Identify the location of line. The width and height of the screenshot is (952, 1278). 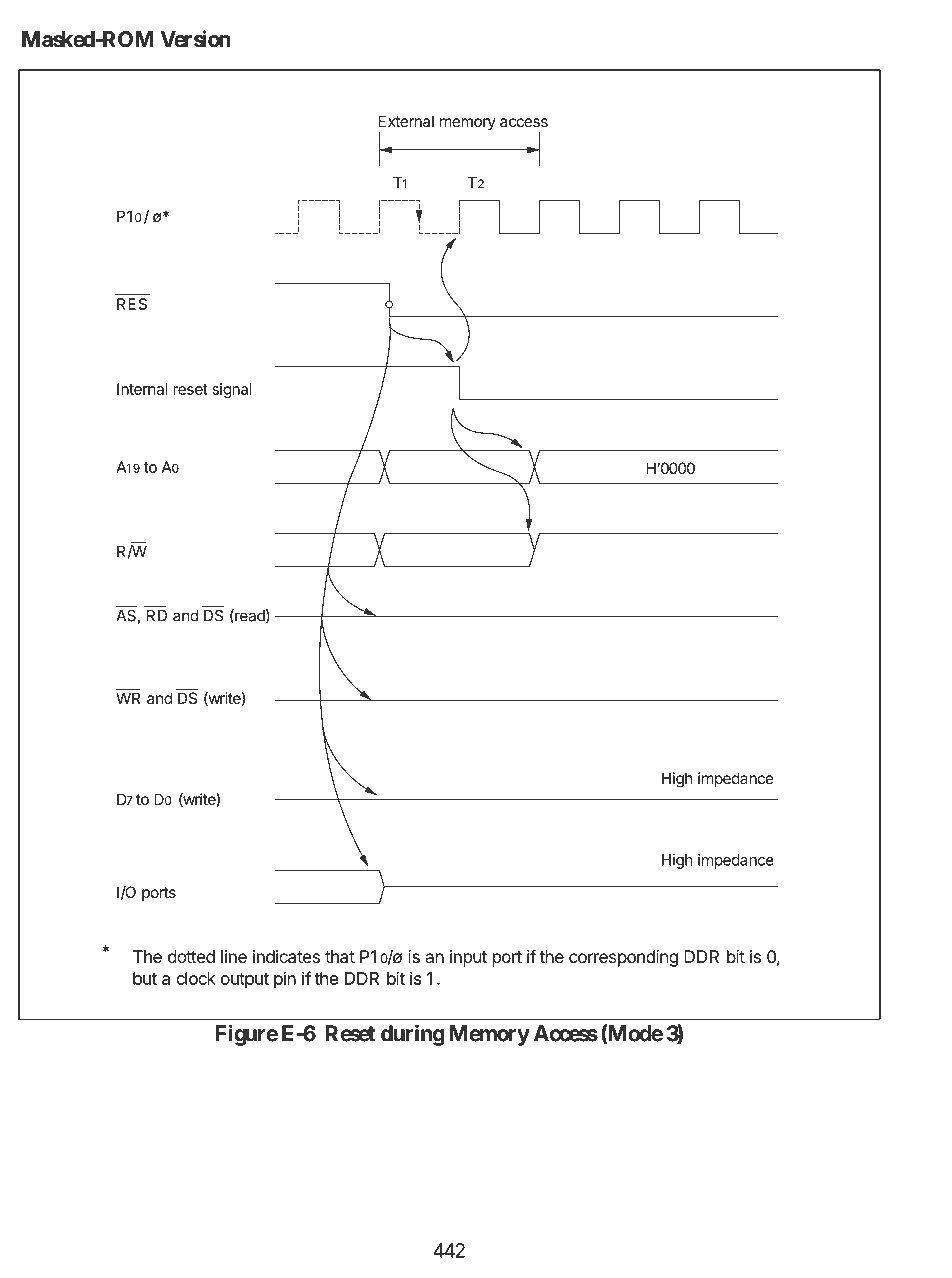
(234, 956).
